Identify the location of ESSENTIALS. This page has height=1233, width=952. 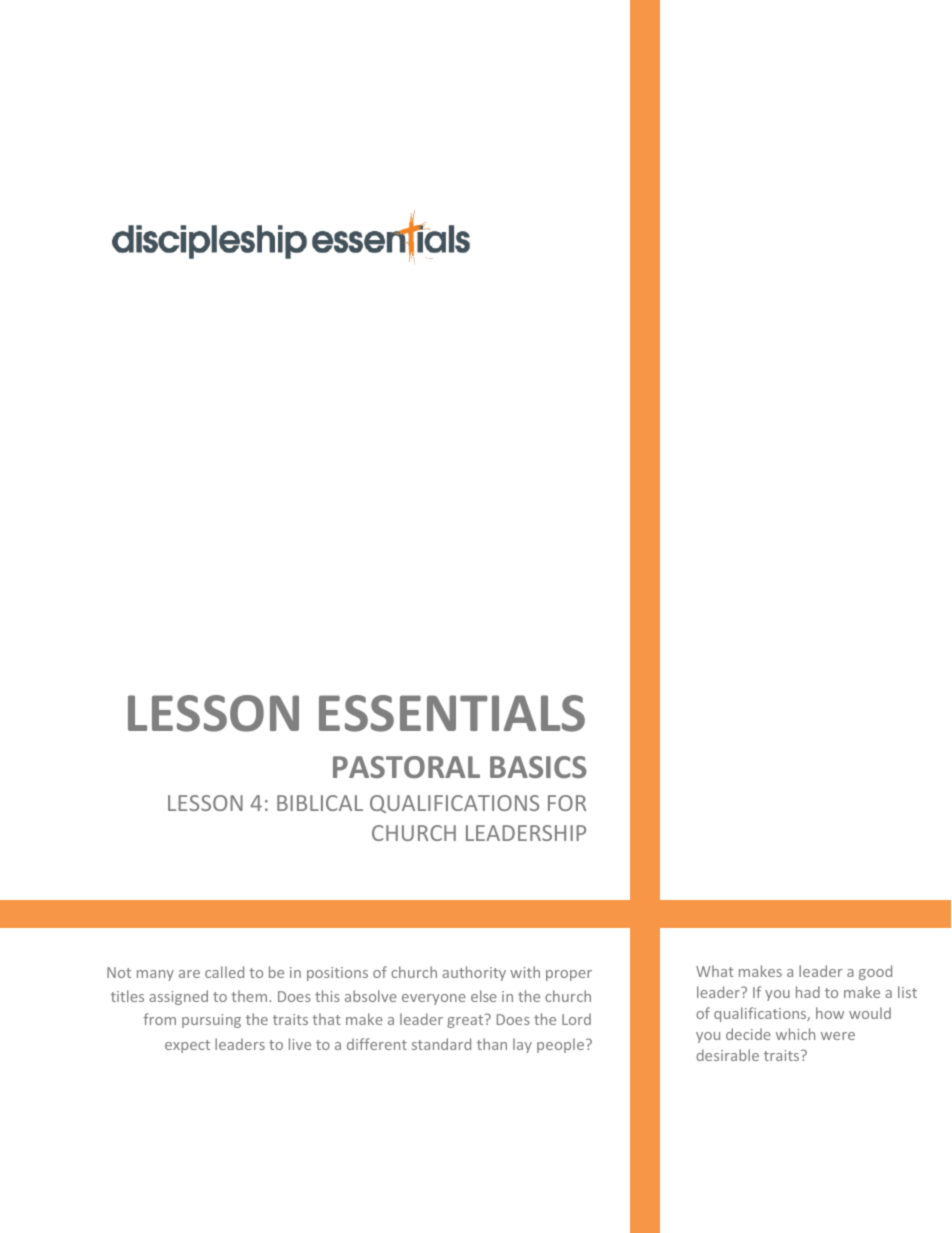
(452, 713).
